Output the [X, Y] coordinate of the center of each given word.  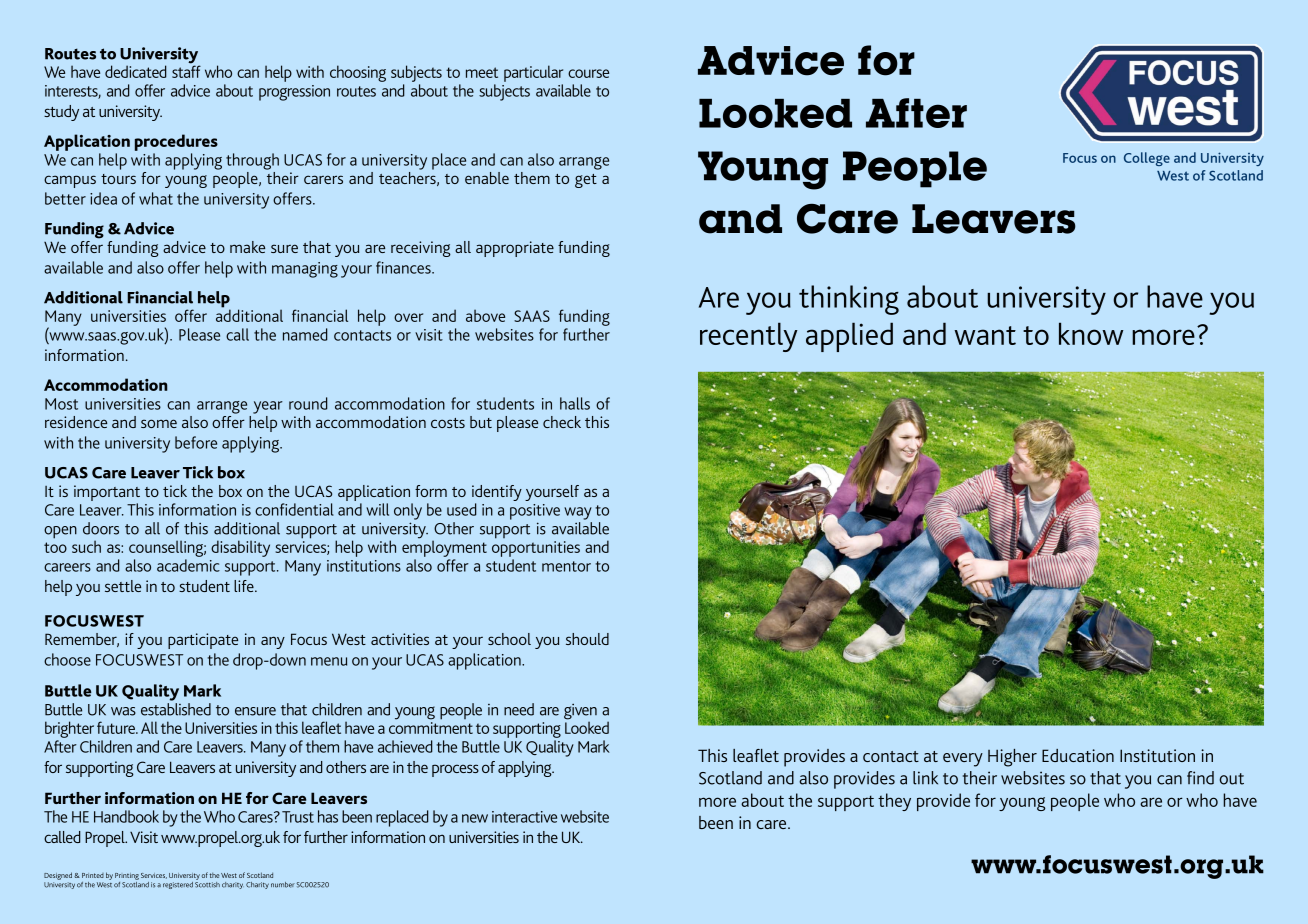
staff [186, 70]
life [245, 586]
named [305, 334]
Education [1078, 755]
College [1147, 159]
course [588, 73]
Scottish [207, 885]
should [587, 639]
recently [749, 337]
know [1091, 333]
